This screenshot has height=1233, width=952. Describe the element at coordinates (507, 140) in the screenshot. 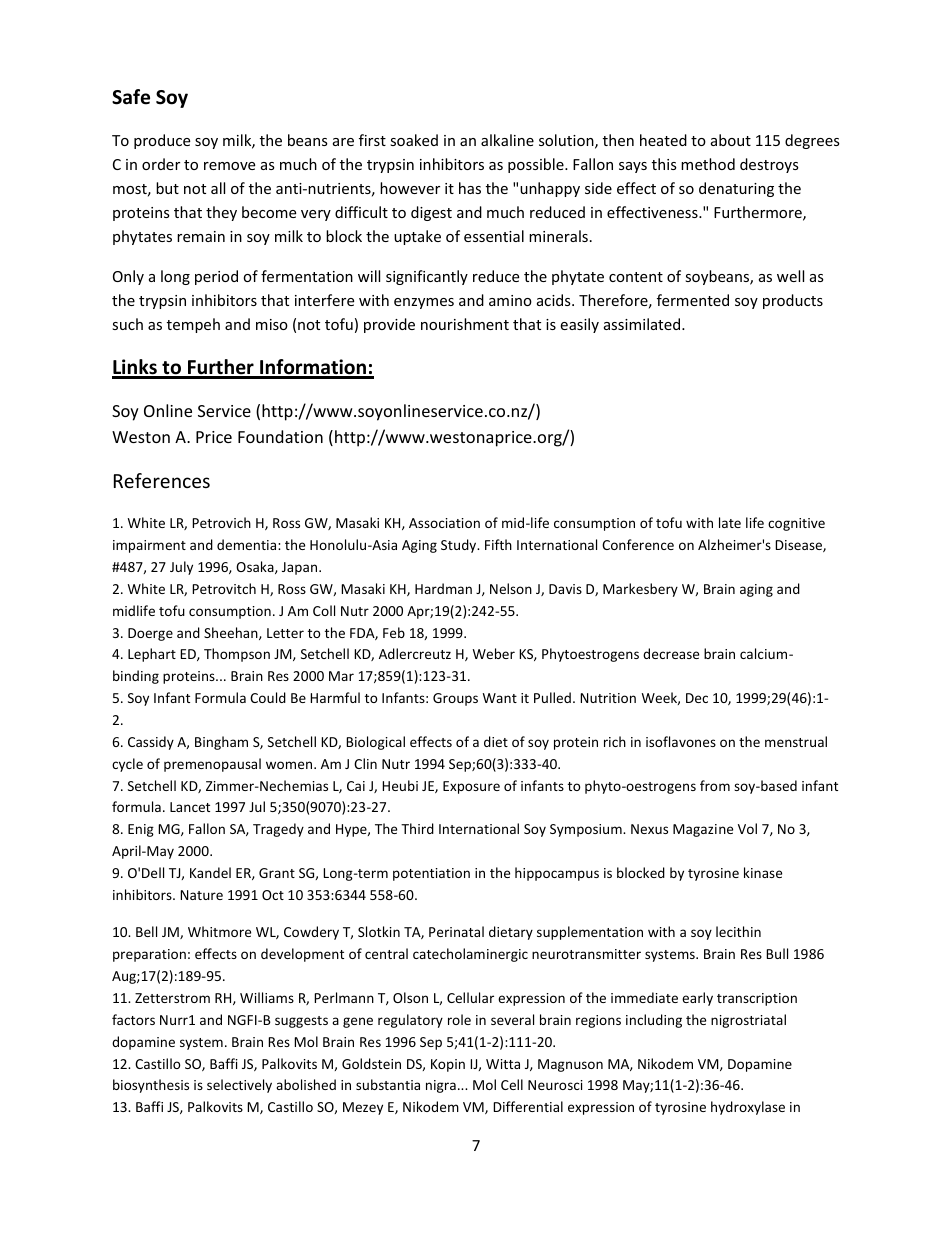

I see `alkaline` at that location.
